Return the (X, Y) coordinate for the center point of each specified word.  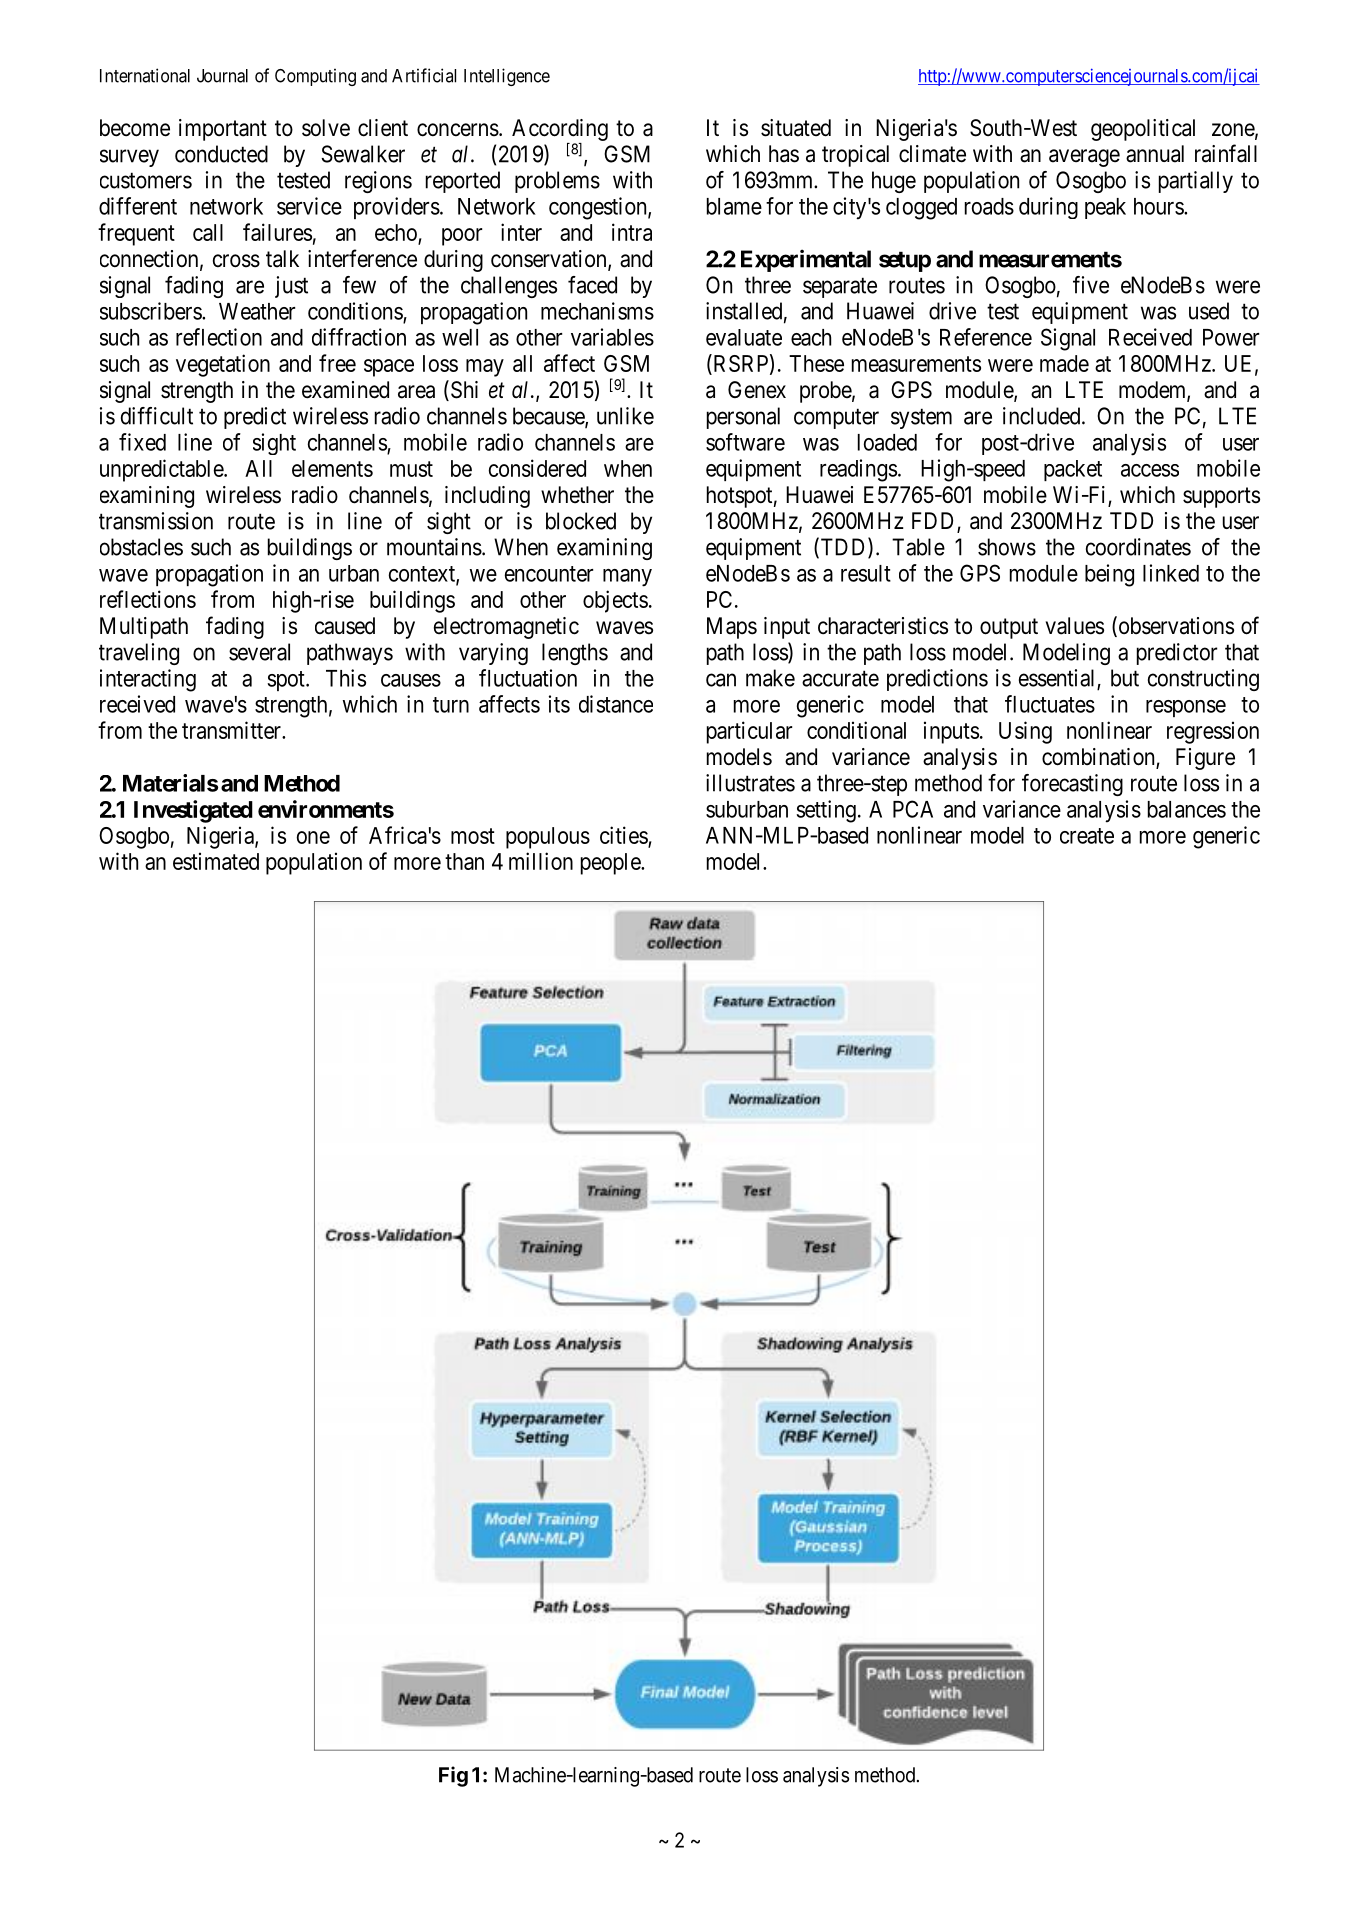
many (627, 578)
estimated (216, 861)
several (259, 652)
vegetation (223, 365)
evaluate (744, 337)
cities (624, 835)
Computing (315, 77)
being (1109, 575)
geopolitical (1143, 130)
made (1064, 363)
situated (796, 128)
